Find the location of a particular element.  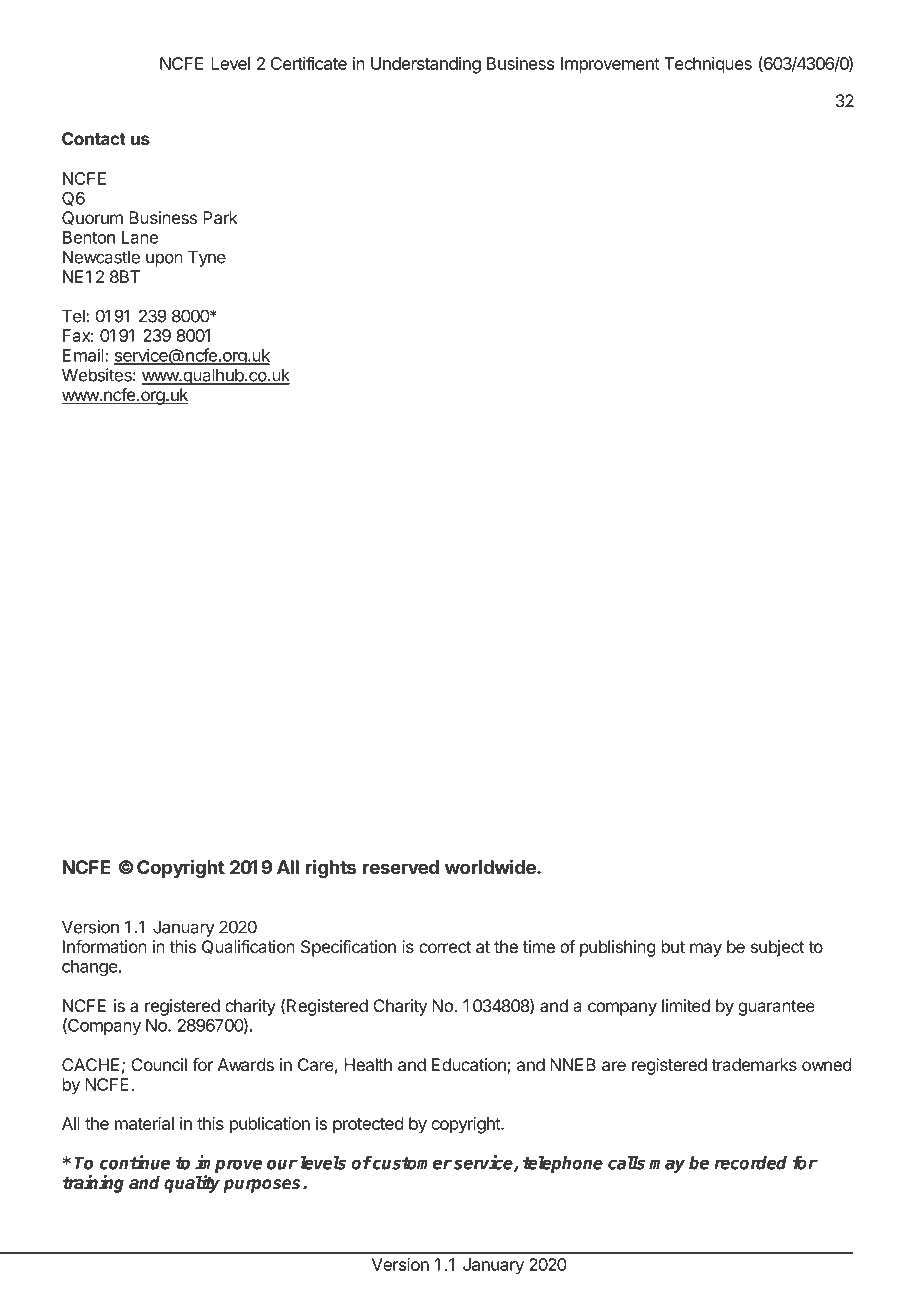

Techniques is located at coordinates (708, 65).
